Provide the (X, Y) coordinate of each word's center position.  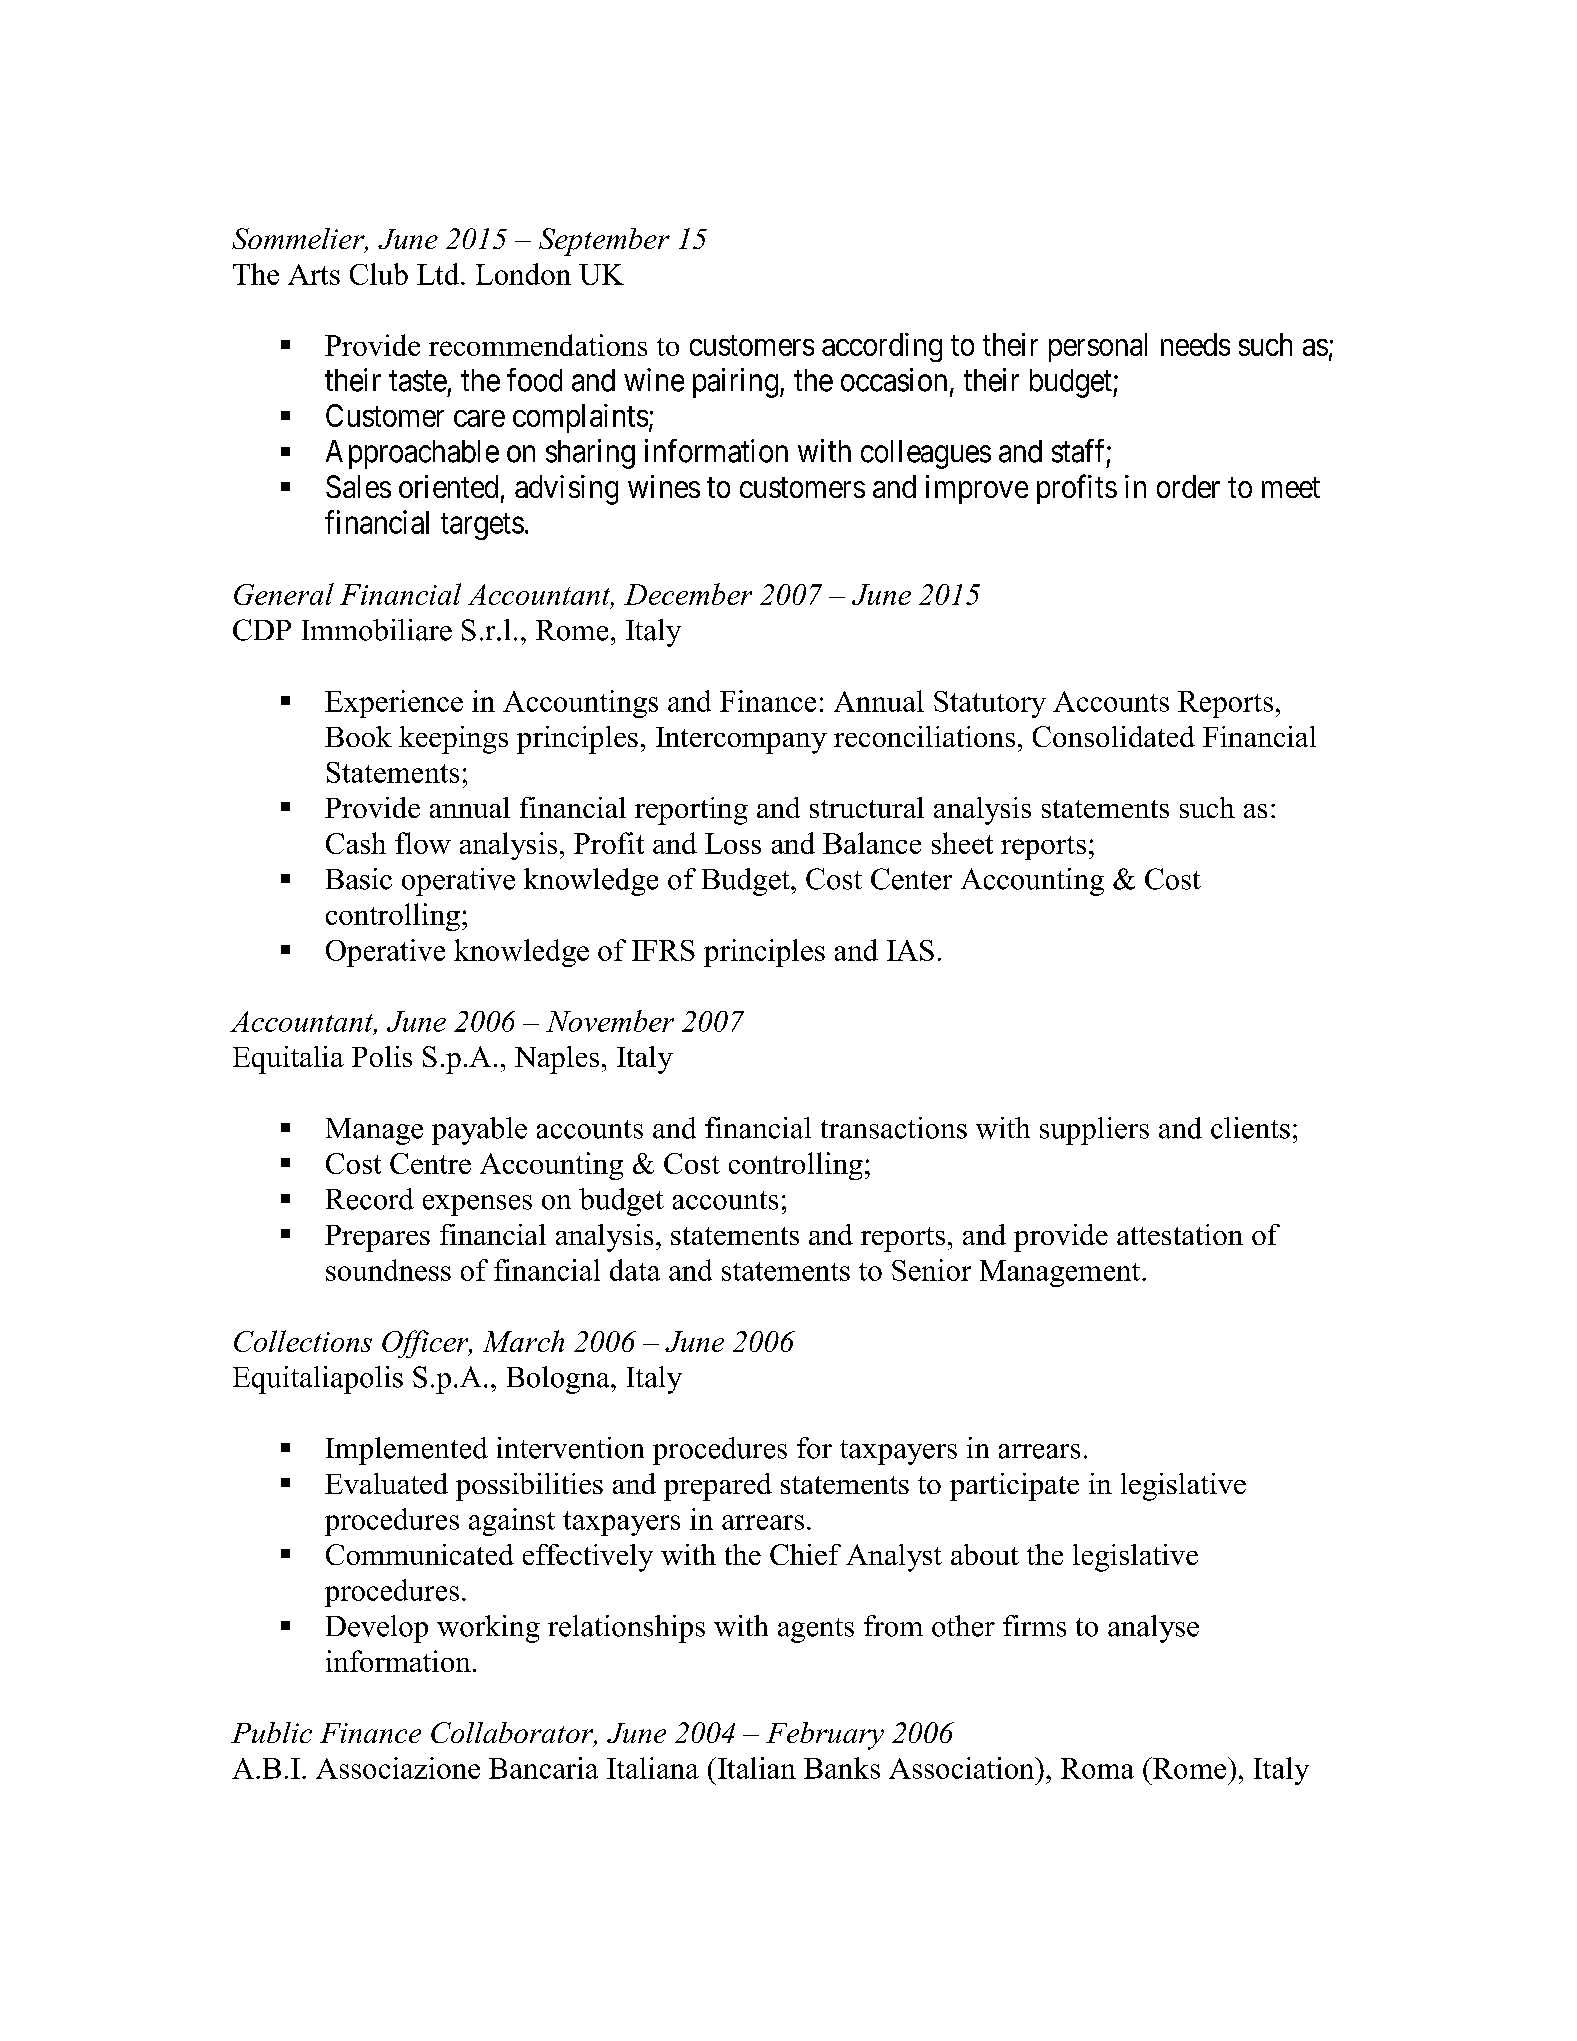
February (825, 1736)
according (882, 347)
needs (1195, 344)
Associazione (398, 1768)
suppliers (1094, 1131)
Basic (359, 879)
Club (379, 274)
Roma (1097, 1768)
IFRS (663, 950)
